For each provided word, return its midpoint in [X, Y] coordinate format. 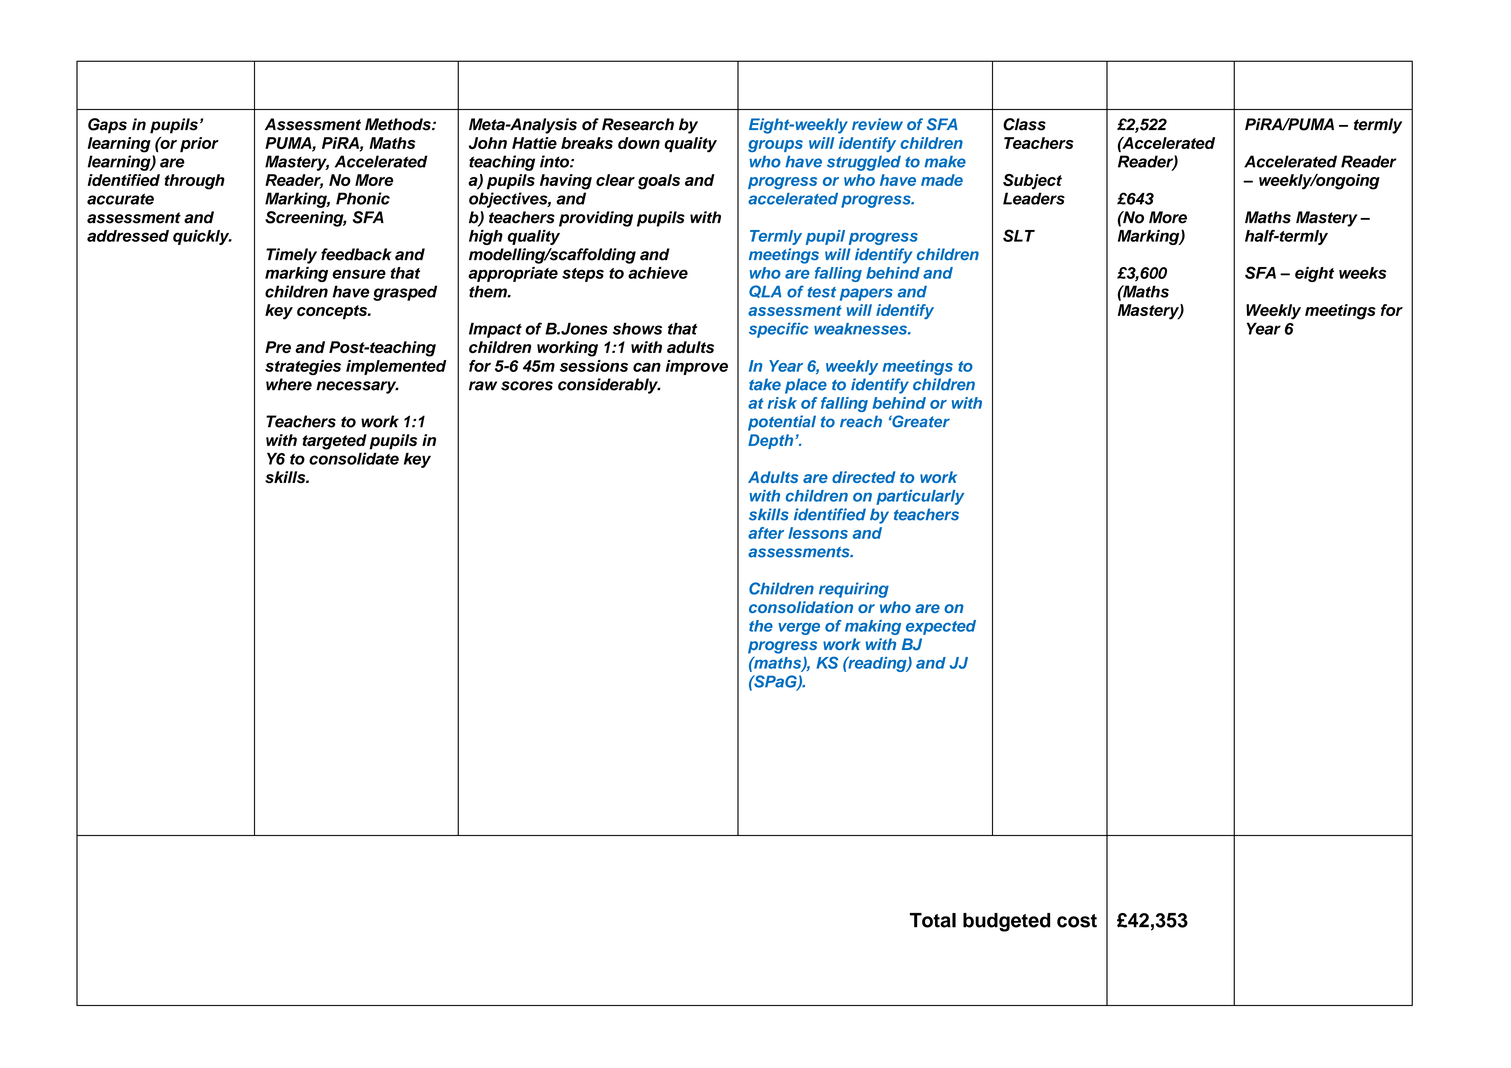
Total [933, 920]
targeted [334, 442]
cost [1077, 921]
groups [775, 146]
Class [1024, 124]
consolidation [801, 607]
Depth [772, 441]
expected [941, 627]
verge [799, 629]
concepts [333, 312]
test [822, 292]
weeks [1362, 273]
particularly [920, 497]
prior [199, 144]
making [873, 627]
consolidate [354, 458]
